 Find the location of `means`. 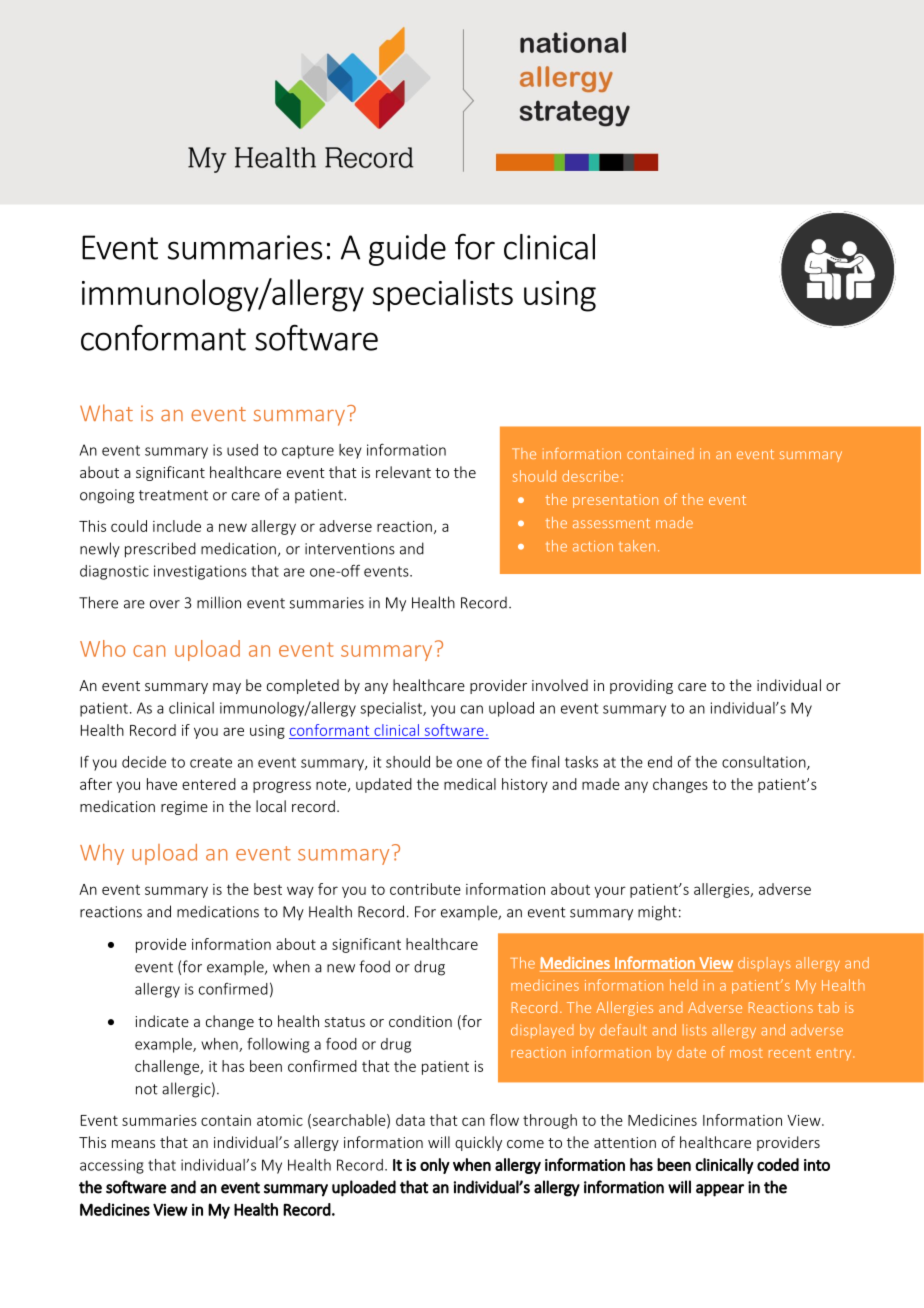

means is located at coordinates (133, 1144).
